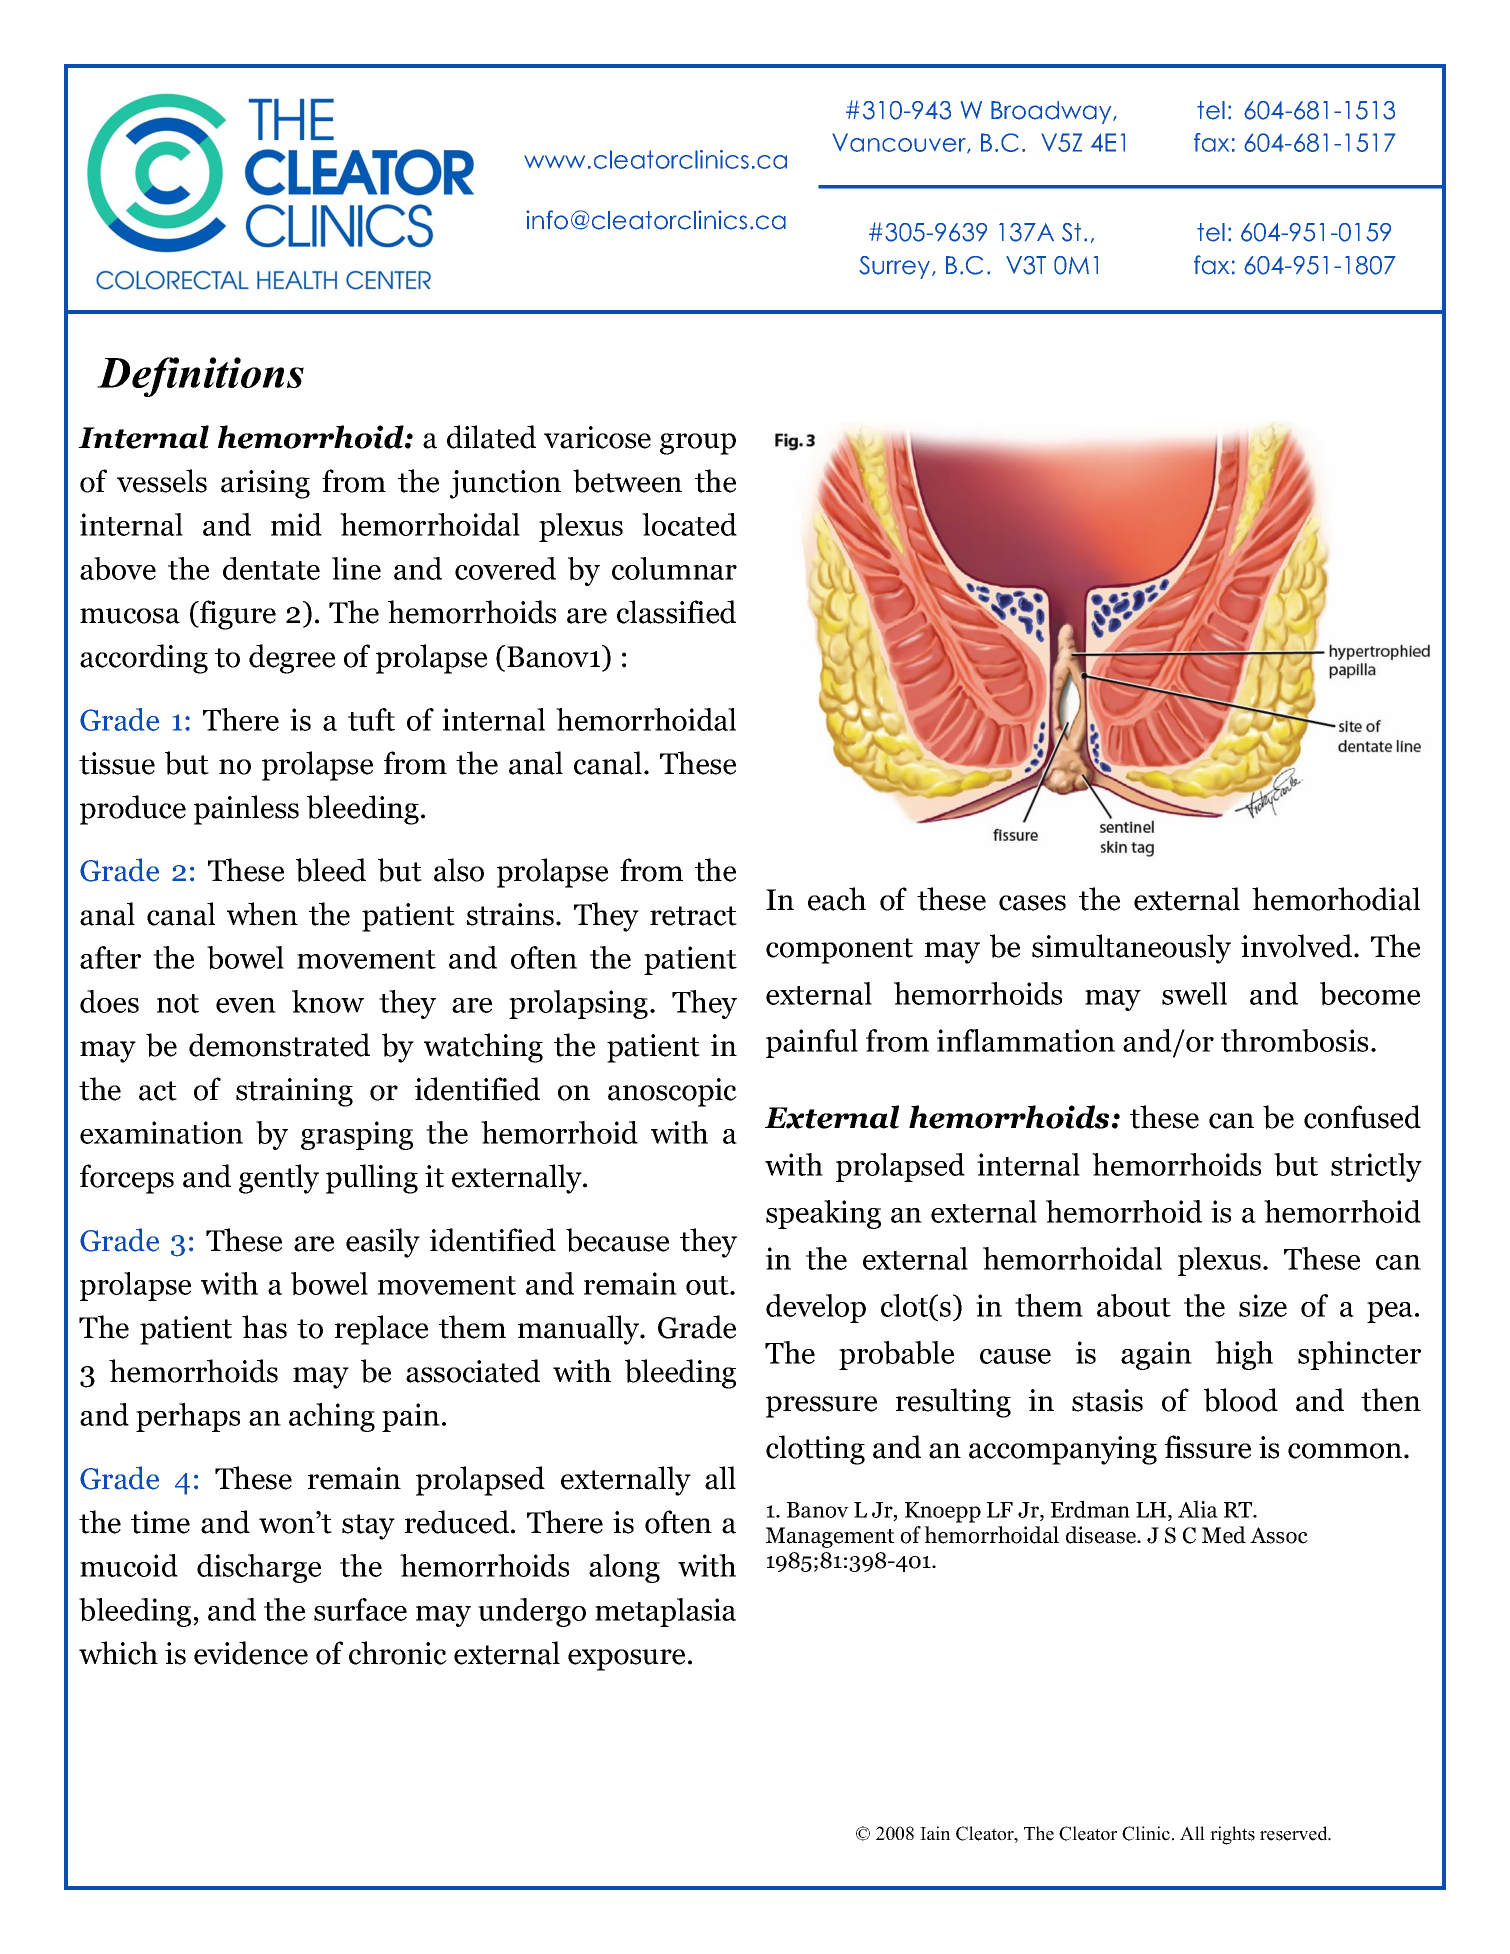 The height and width of the screenshot is (1954, 1510). What do you see at coordinates (900, 143) in the screenshot?
I see `Vancouver` at bounding box center [900, 143].
